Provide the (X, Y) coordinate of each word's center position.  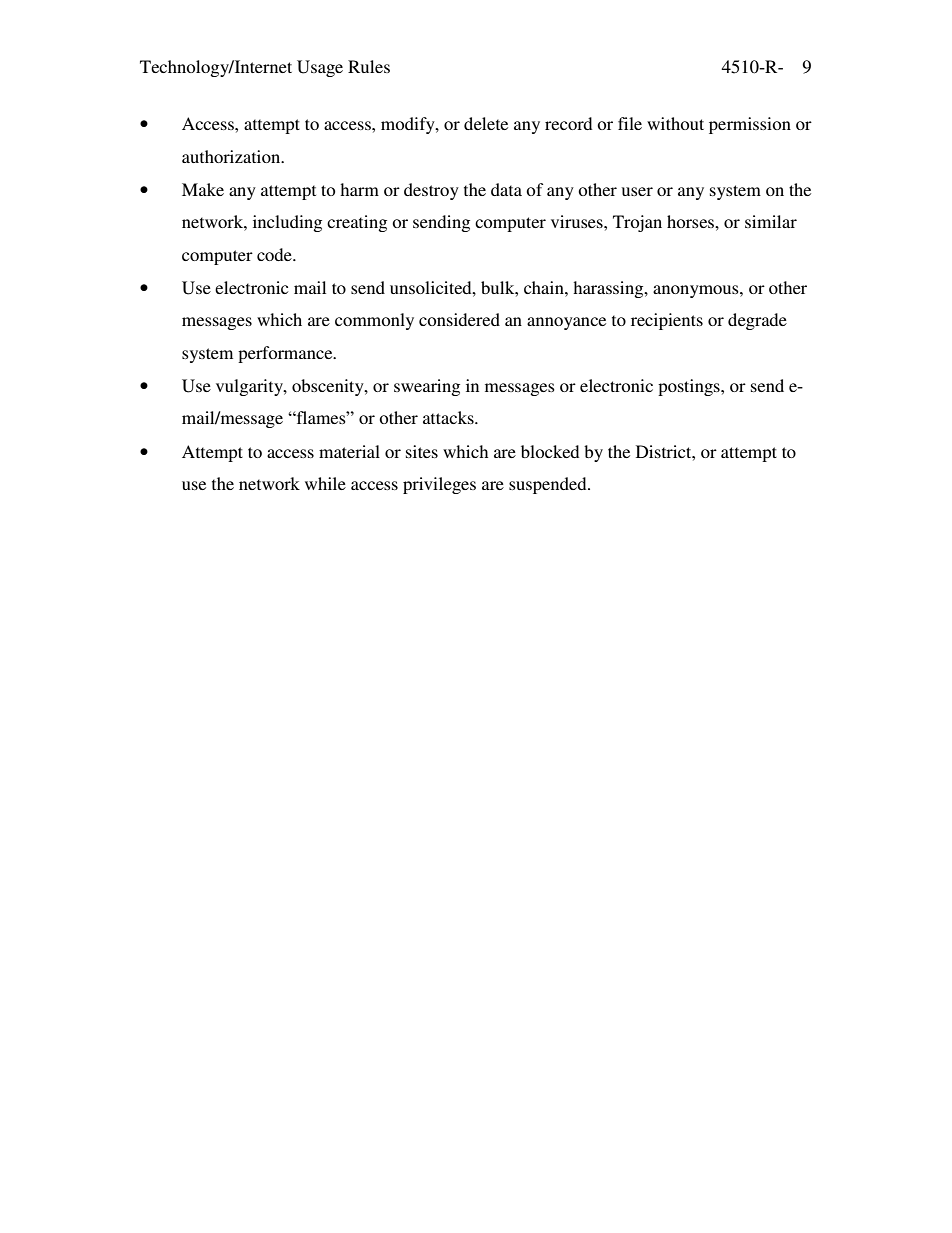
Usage (320, 68)
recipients (667, 321)
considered (459, 319)
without (675, 123)
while (325, 483)
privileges (439, 485)
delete (486, 123)
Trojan (637, 223)
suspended (549, 485)
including (287, 223)
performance (286, 354)
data (506, 189)
